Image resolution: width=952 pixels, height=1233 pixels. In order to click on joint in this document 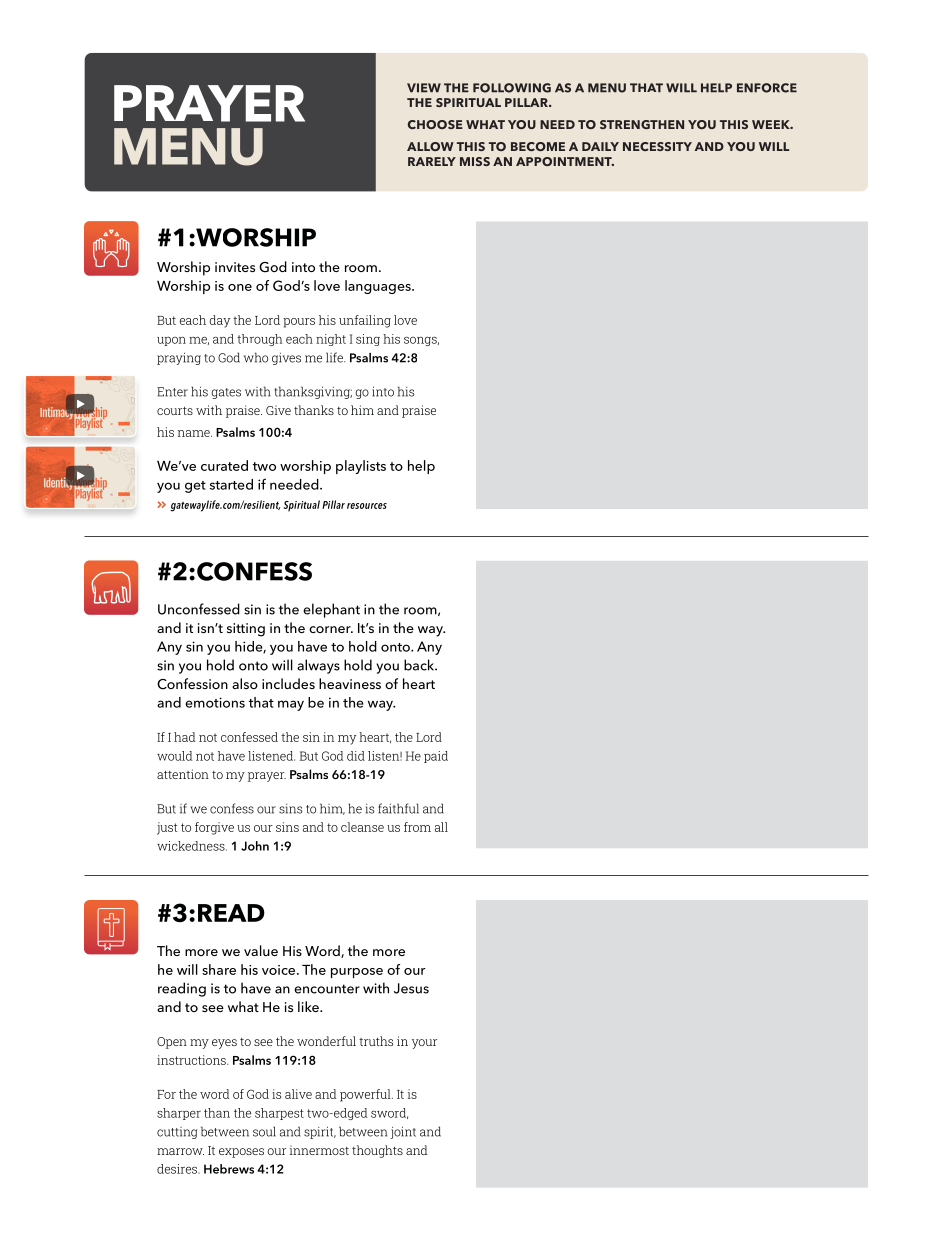, I will do `click(403, 1132)`.
